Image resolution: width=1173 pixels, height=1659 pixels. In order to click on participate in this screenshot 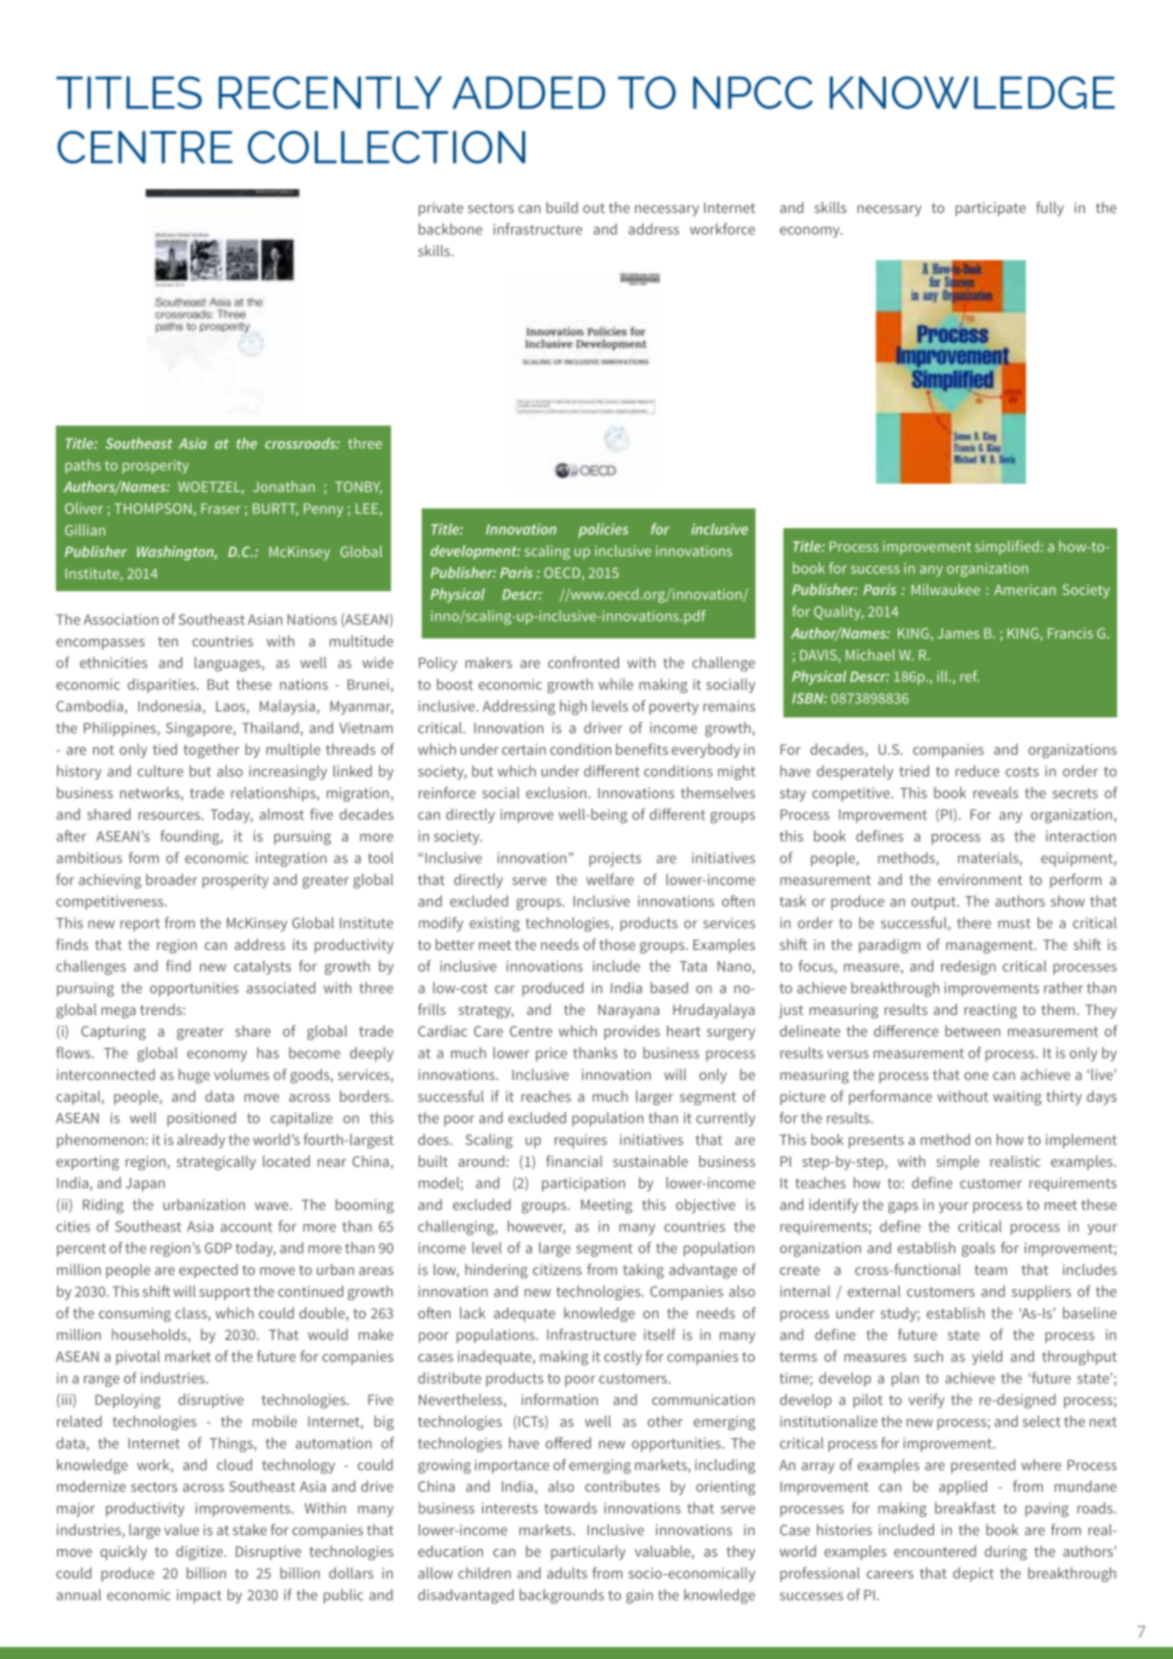, I will do `click(991, 209)`.
